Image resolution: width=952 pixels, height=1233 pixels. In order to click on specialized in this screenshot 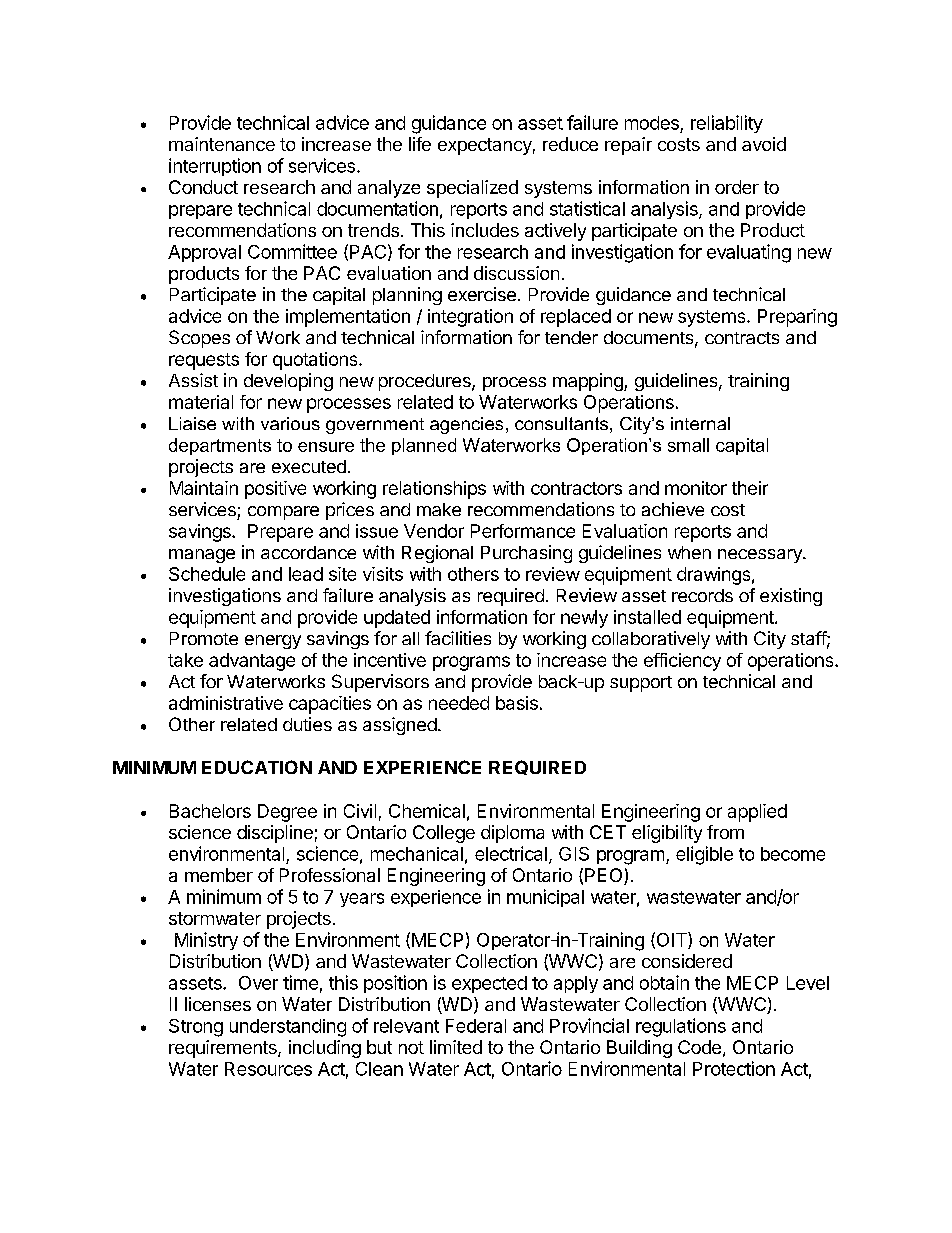, I will do `click(472, 189)`.
